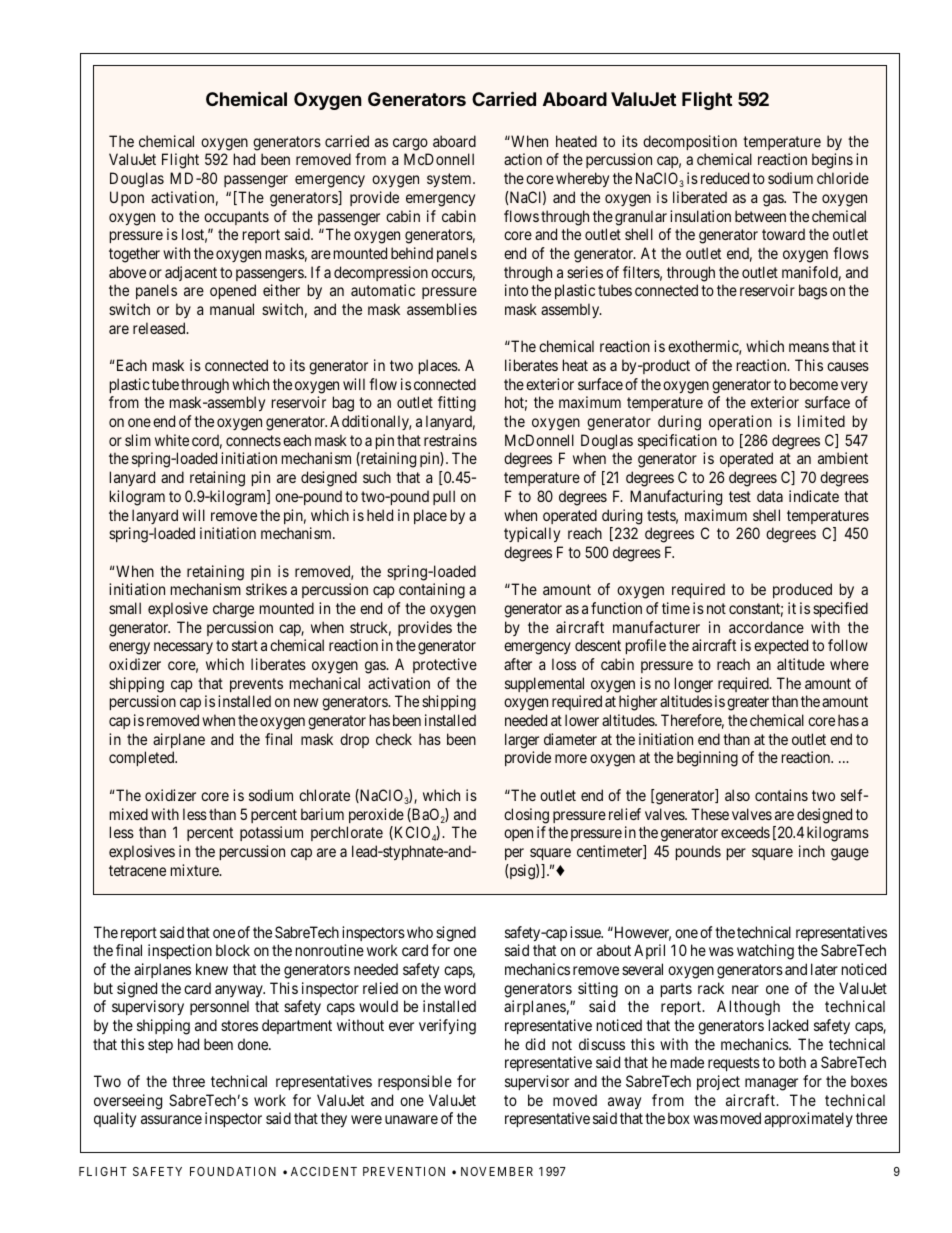  I want to click on energy, so click(129, 648).
